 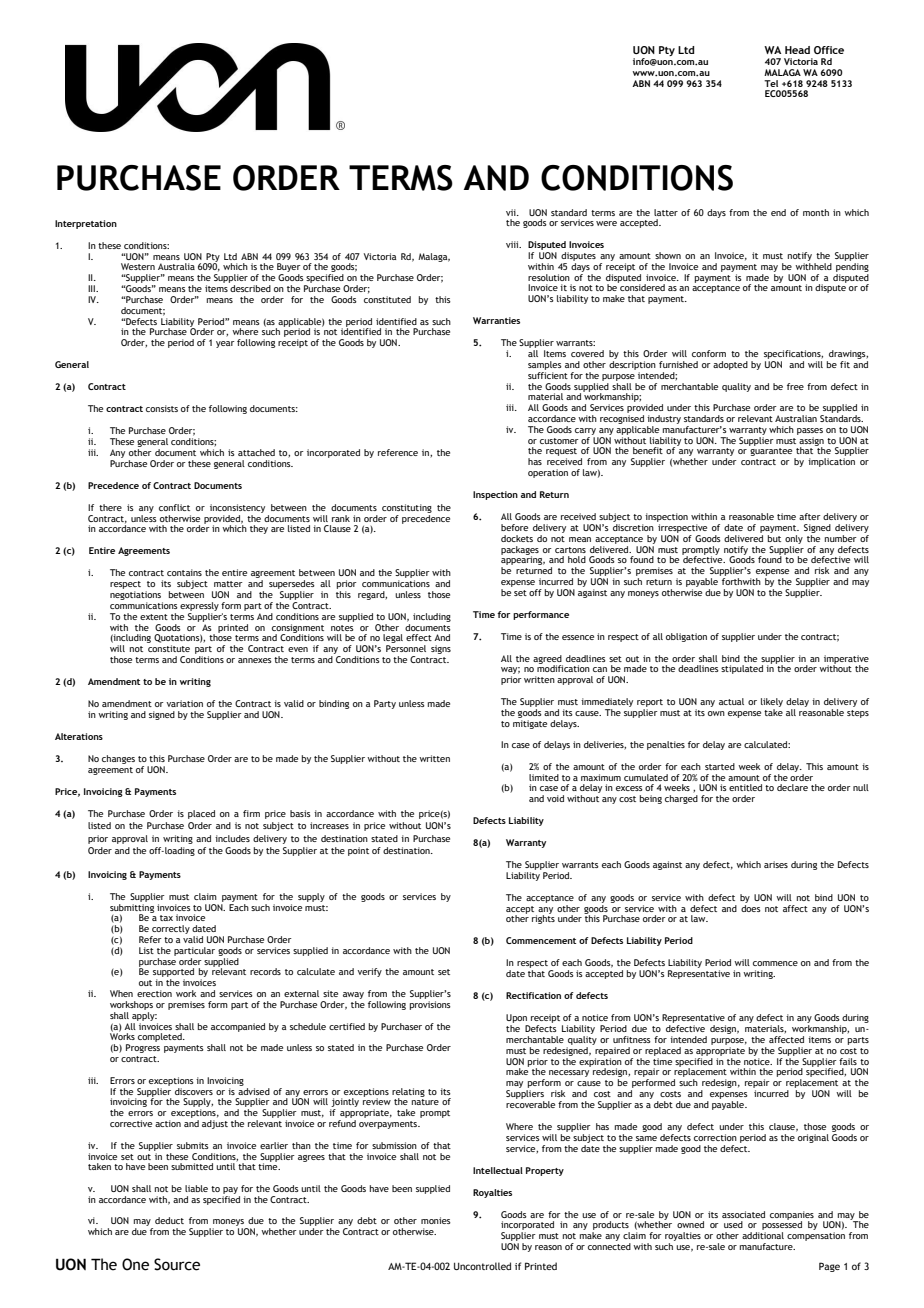 I want to click on free, so click(x=795, y=386).
